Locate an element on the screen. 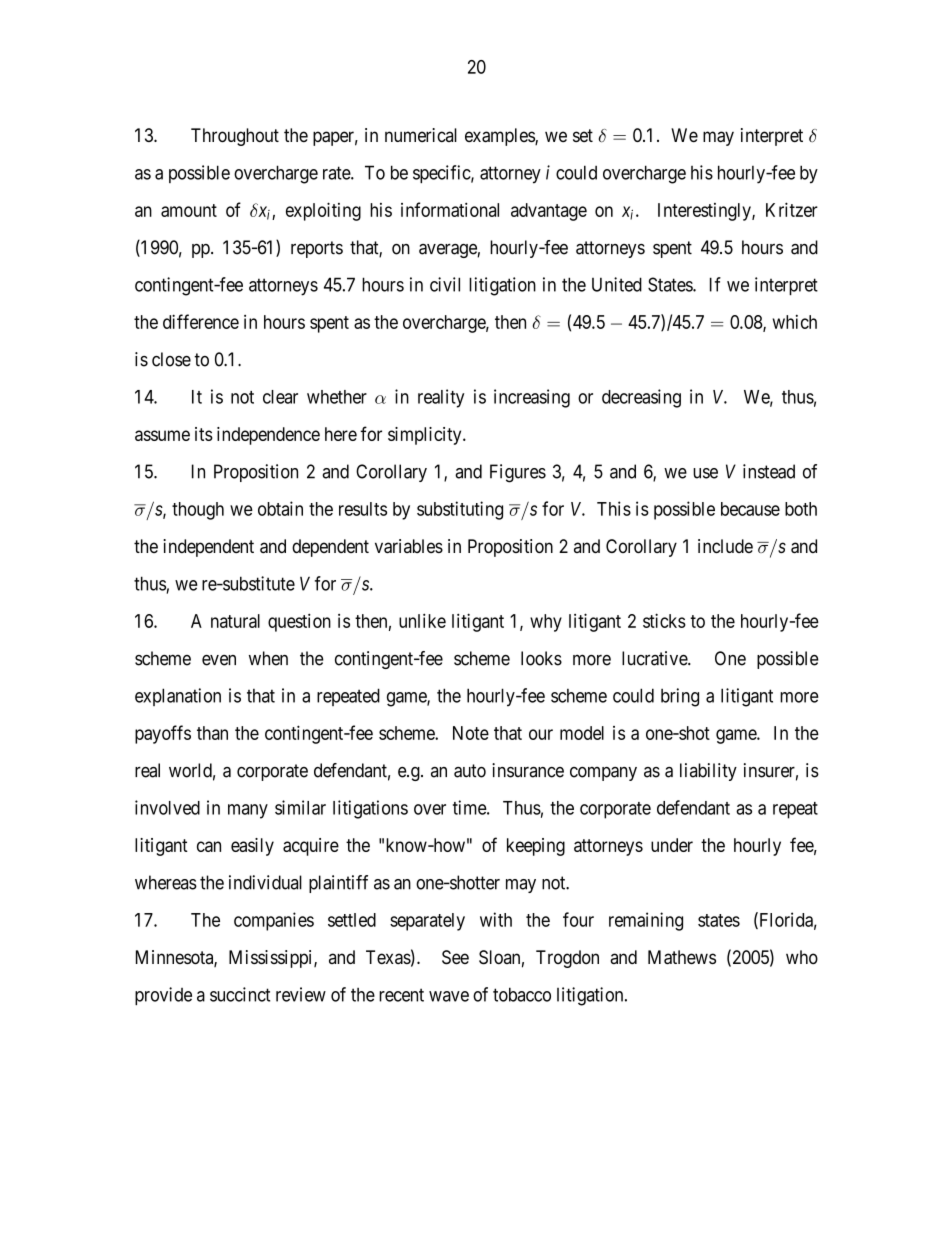  variables is located at coordinates (409, 546).
